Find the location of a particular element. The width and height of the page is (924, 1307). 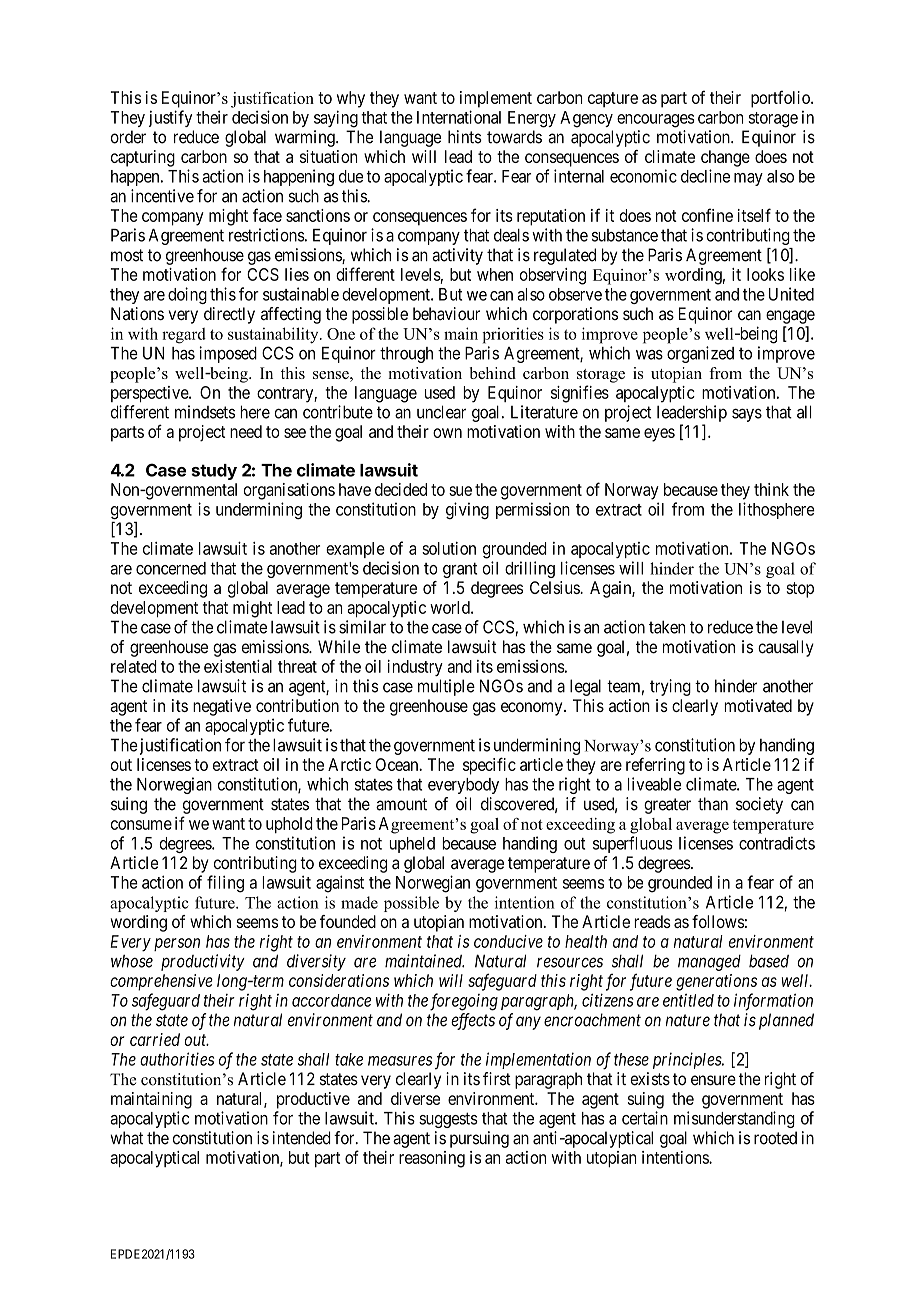

sue is located at coordinates (460, 491).
